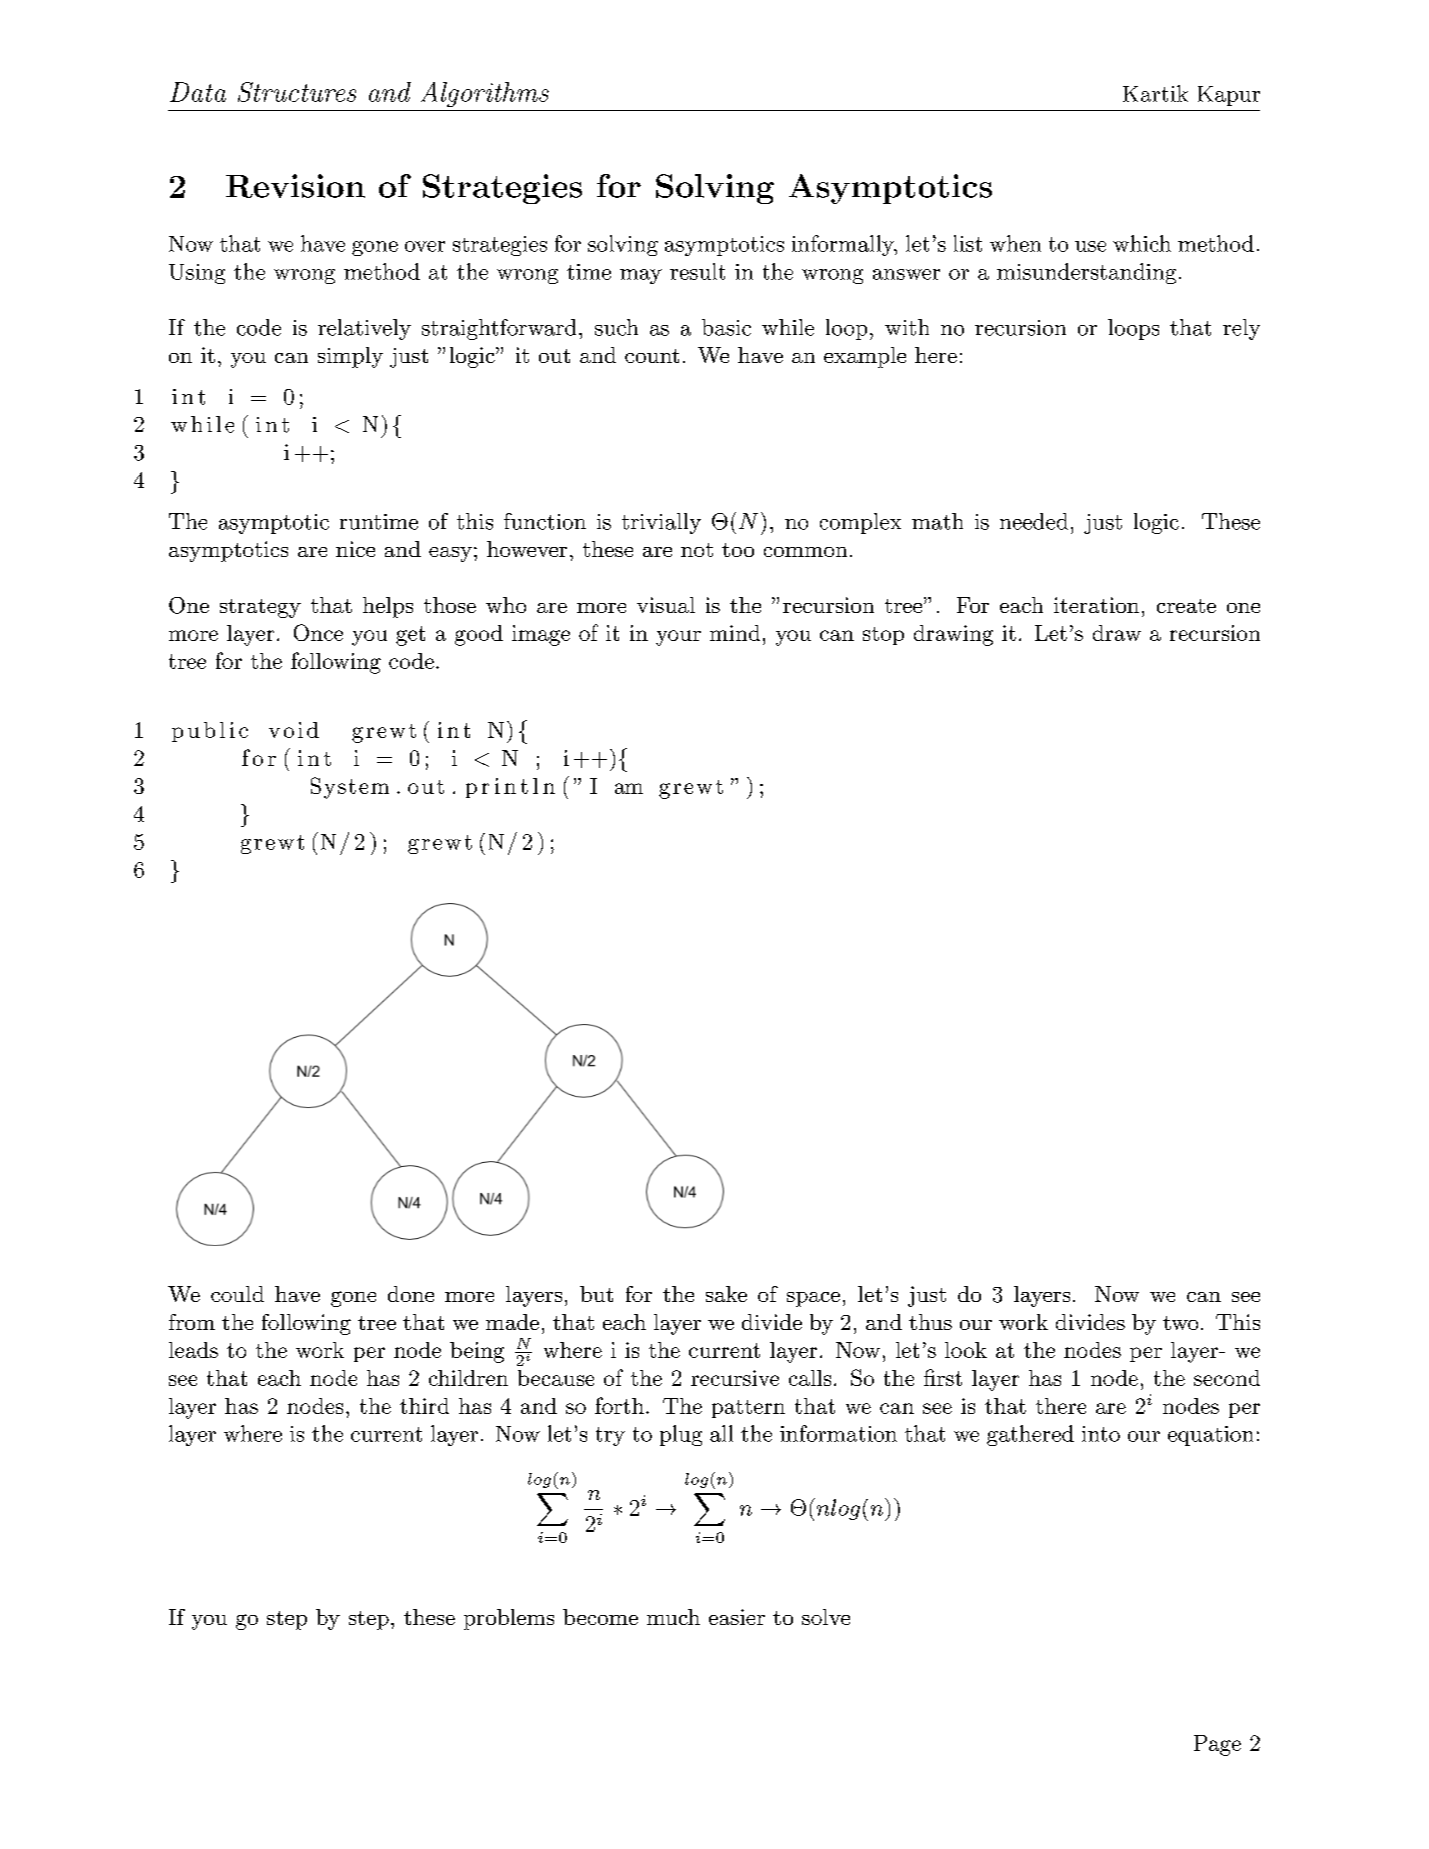 Image resolution: width=1429 pixels, height=1849 pixels. Describe the element at coordinates (737, 1617) in the screenshot. I see `easier` at that location.
